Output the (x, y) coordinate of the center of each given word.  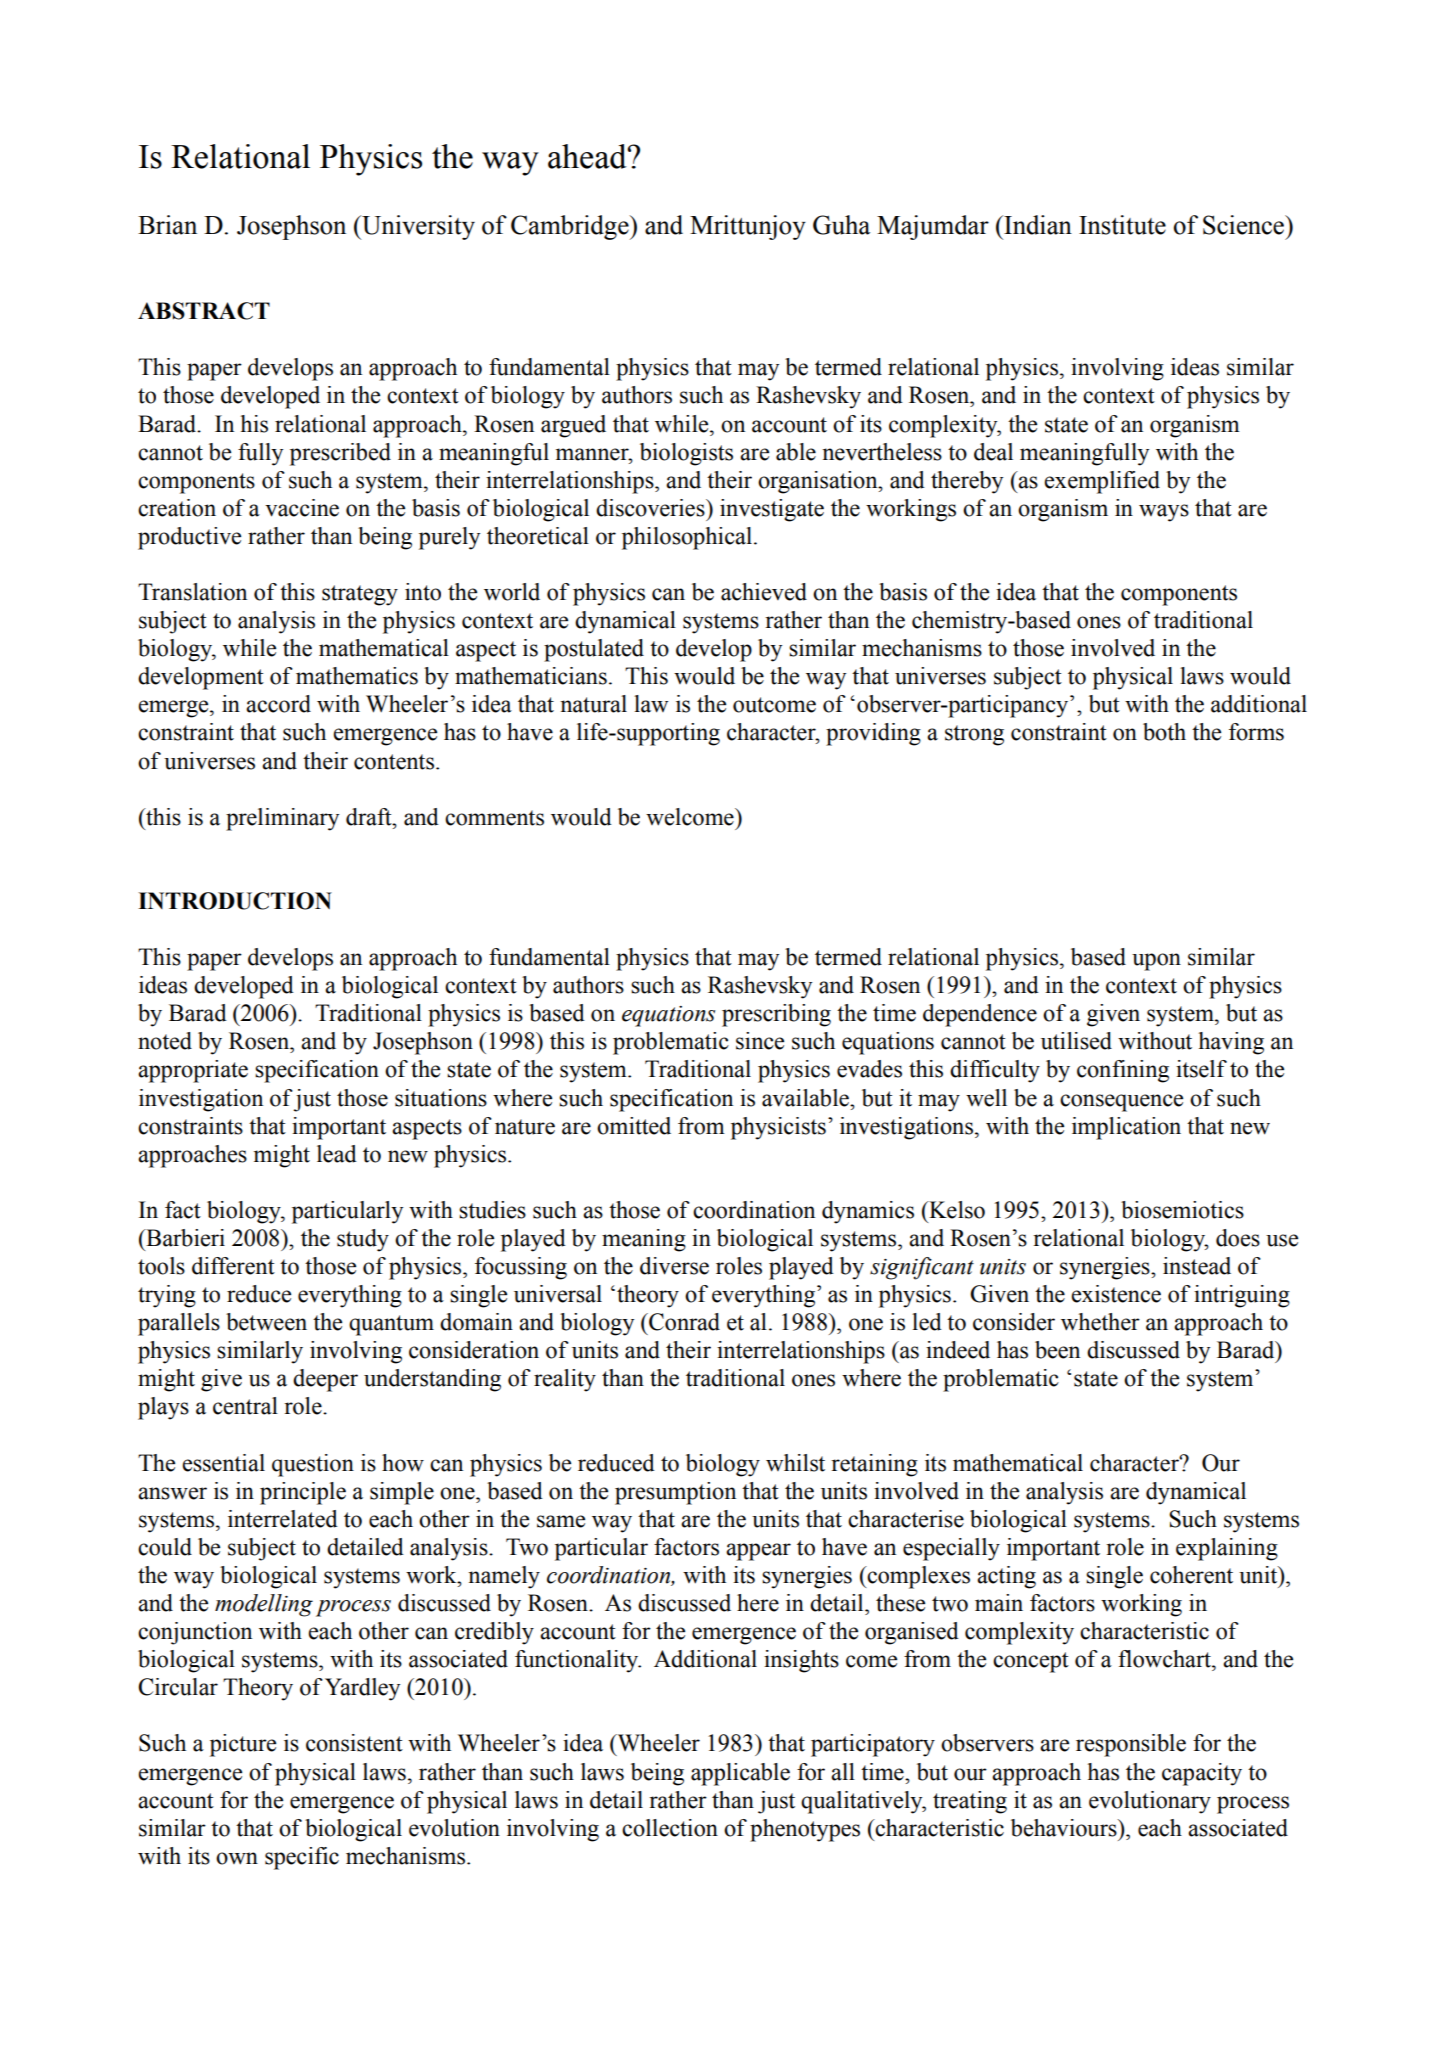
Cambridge (571, 227)
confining (1123, 1071)
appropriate (193, 1071)
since (760, 1041)
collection (670, 1828)
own (237, 1858)
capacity (1202, 1774)
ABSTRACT (204, 311)
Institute (1122, 225)
